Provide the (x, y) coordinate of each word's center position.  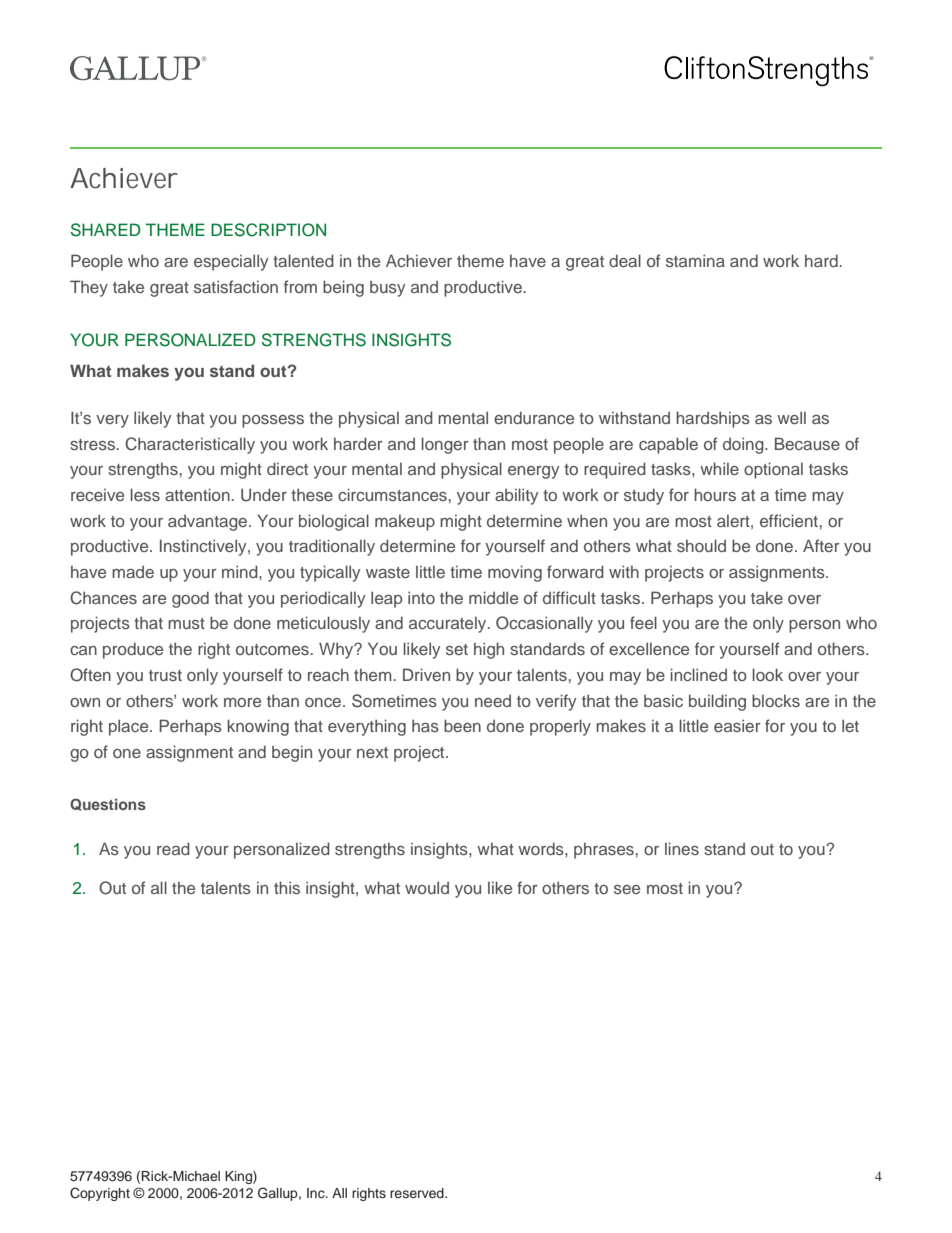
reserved (418, 1193)
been (462, 725)
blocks (776, 700)
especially (231, 262)
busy (387, 289)
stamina (695, 260)
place (130, 727)
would (427, 887)
